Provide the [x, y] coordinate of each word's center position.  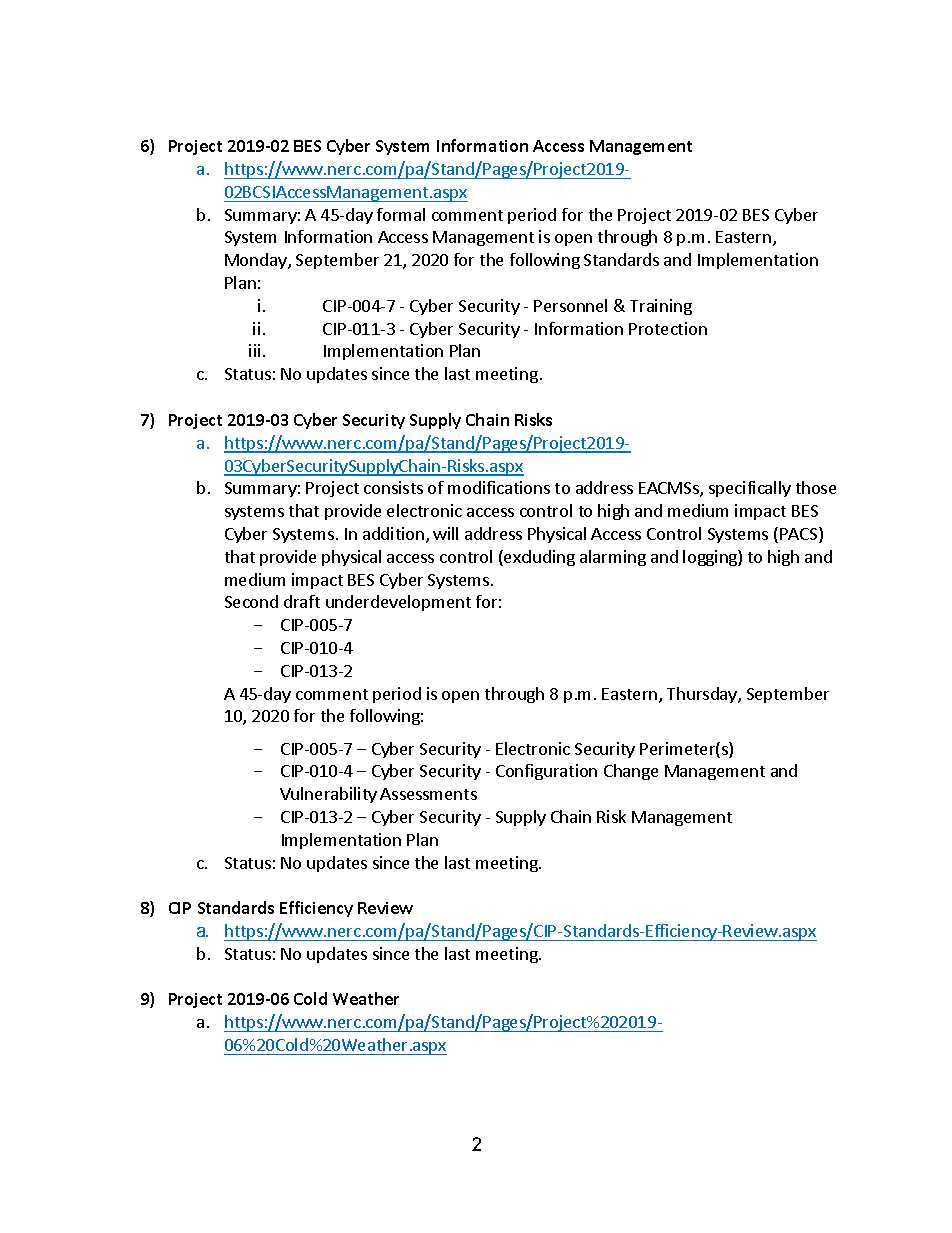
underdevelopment [398, 603]
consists [393, 487]
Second [251, 601]
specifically [750, 489]
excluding [538, 558]
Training [661, 307]
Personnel [570, 305]
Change [631, 772]
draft [302, 601]
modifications [499, 487]
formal [401, 214]
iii [254, 350]
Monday [257, 261]
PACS [800, 535]
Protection [668, 328]
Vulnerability [328, 795]
